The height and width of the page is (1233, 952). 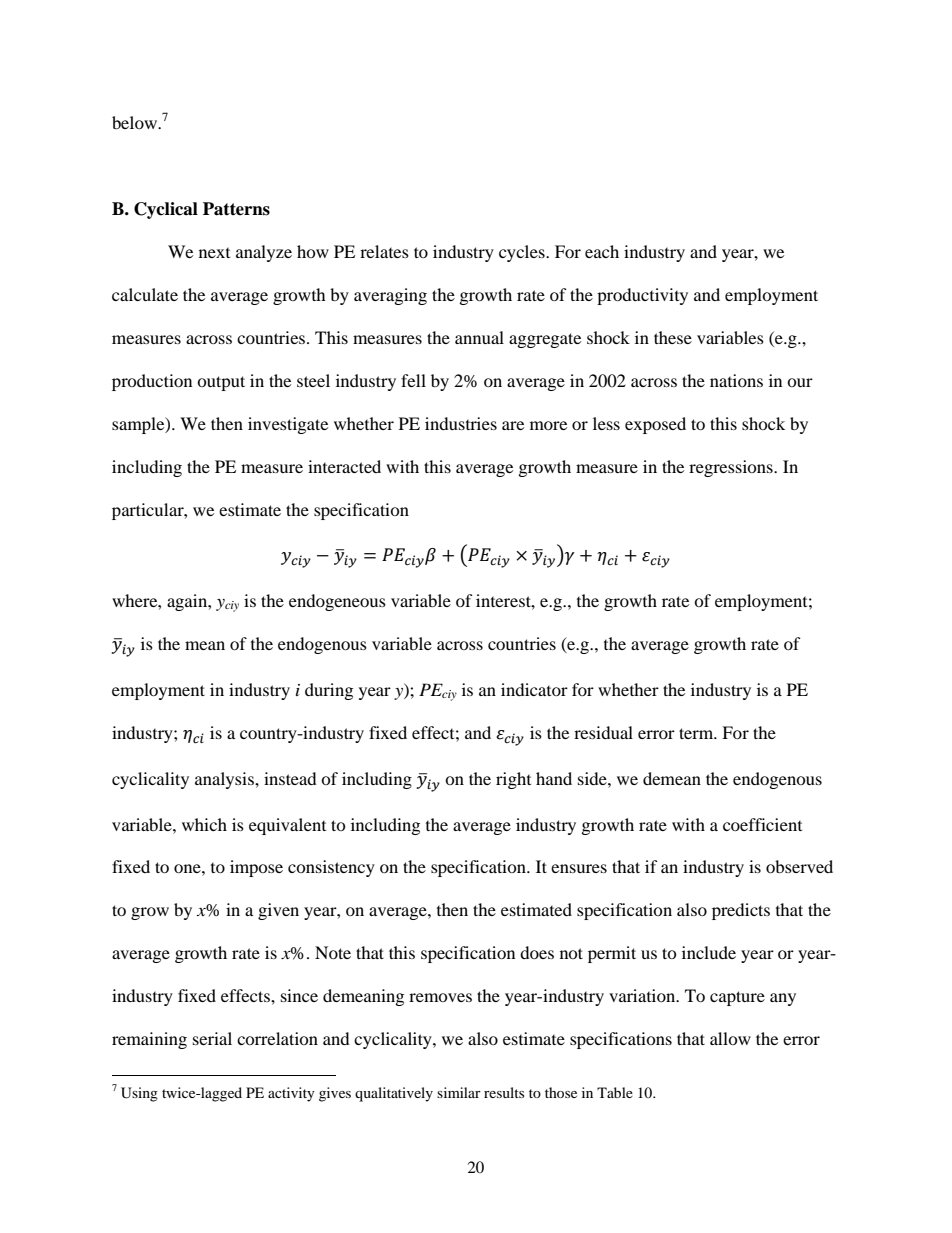 I want to click on term, so click(x=697, y=733).
